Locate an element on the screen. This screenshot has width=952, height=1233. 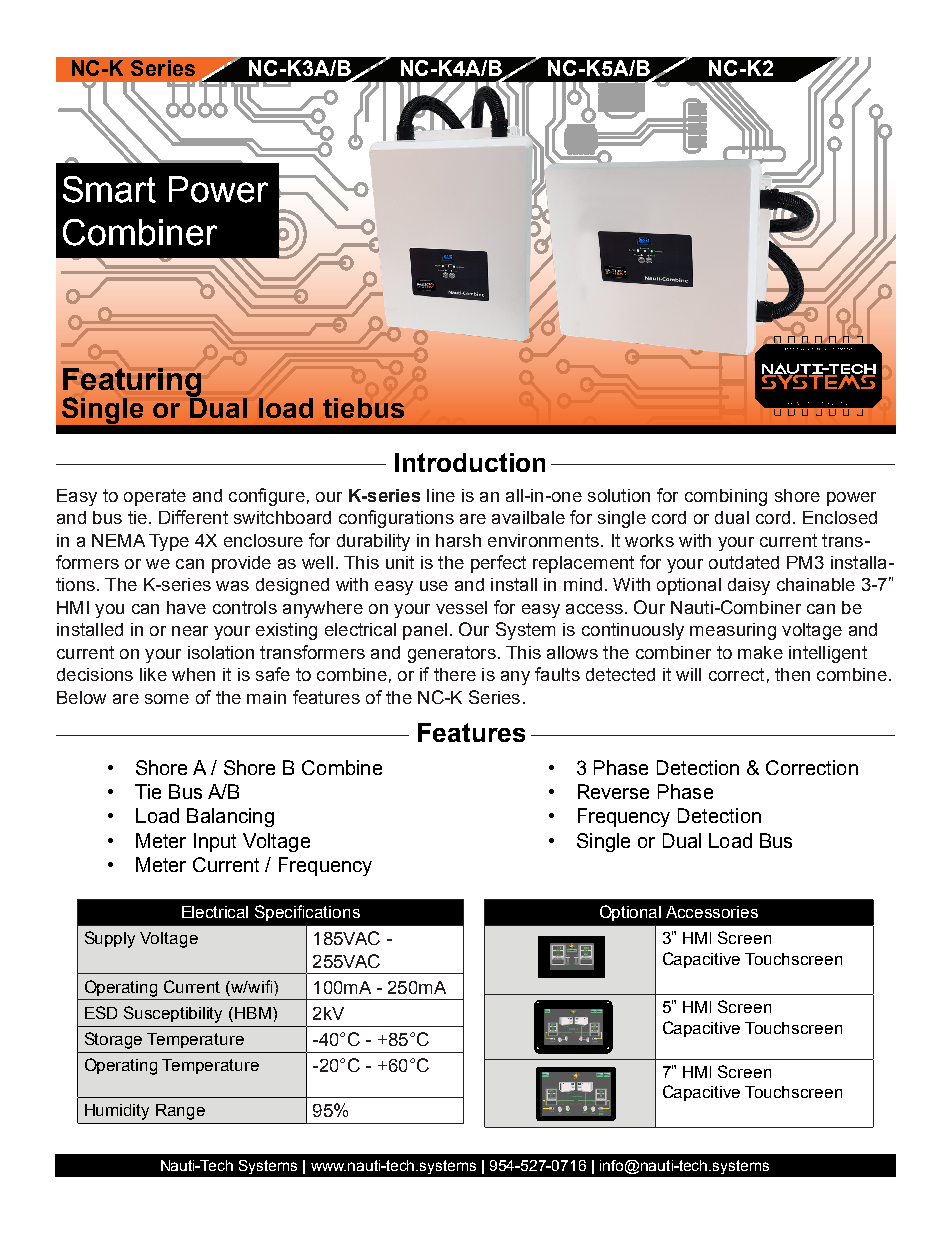
generators is located at coordinates (452, 654).
